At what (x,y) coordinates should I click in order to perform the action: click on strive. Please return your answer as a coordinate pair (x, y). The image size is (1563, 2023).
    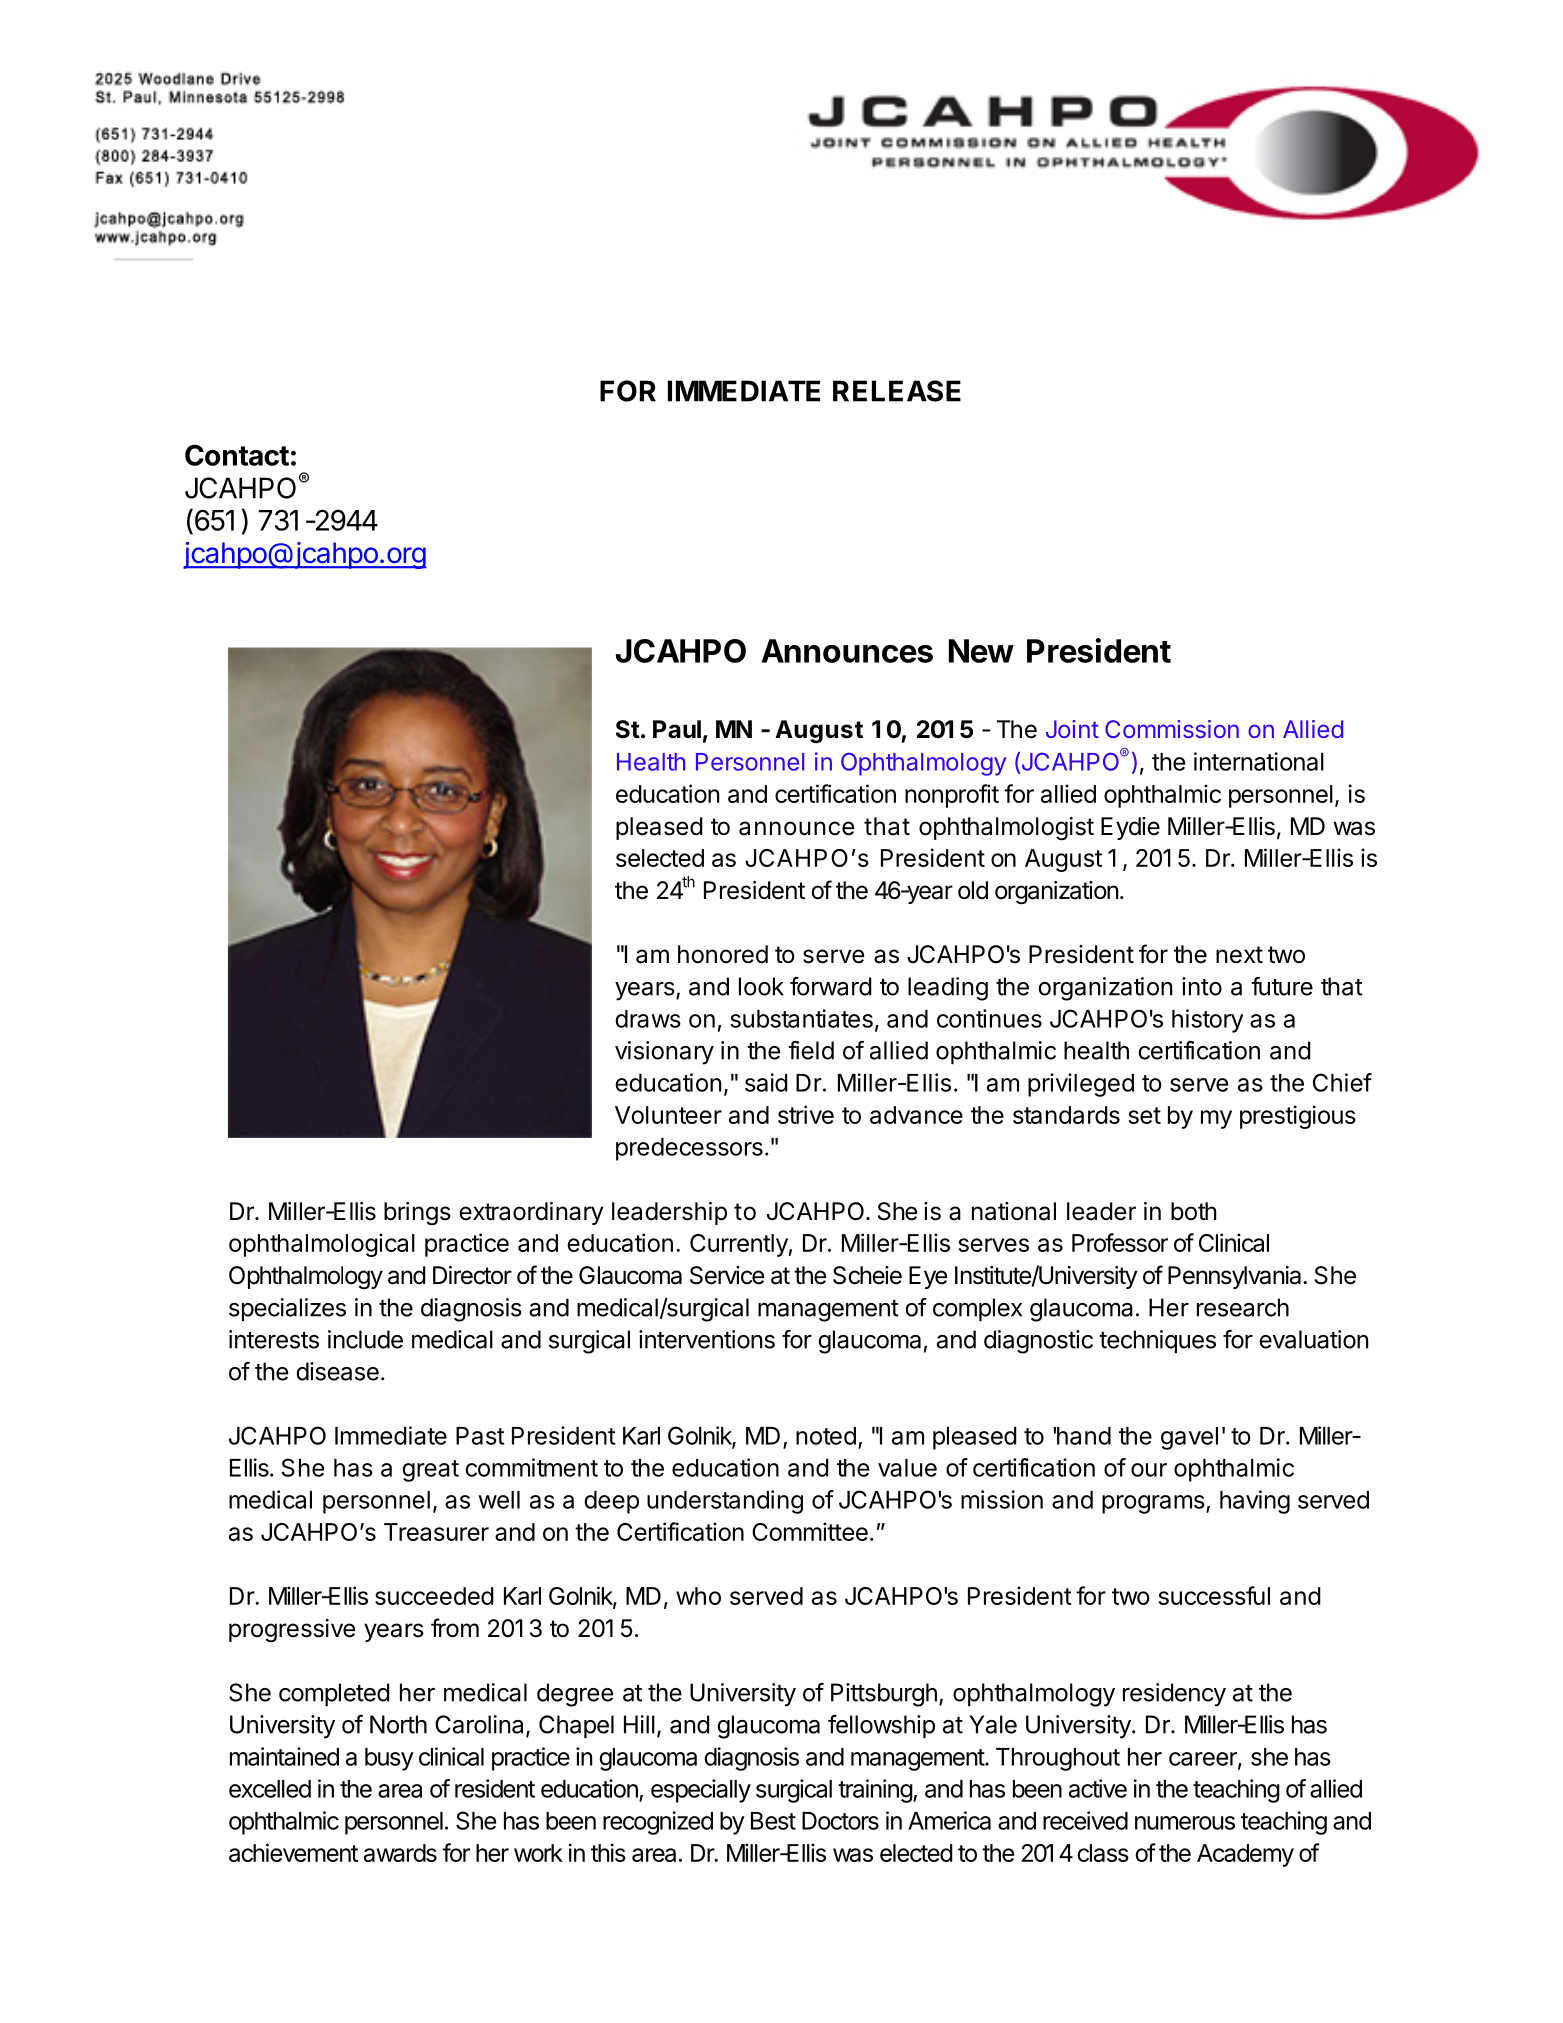
    Looking at the image, I should click on (806, 1114).
